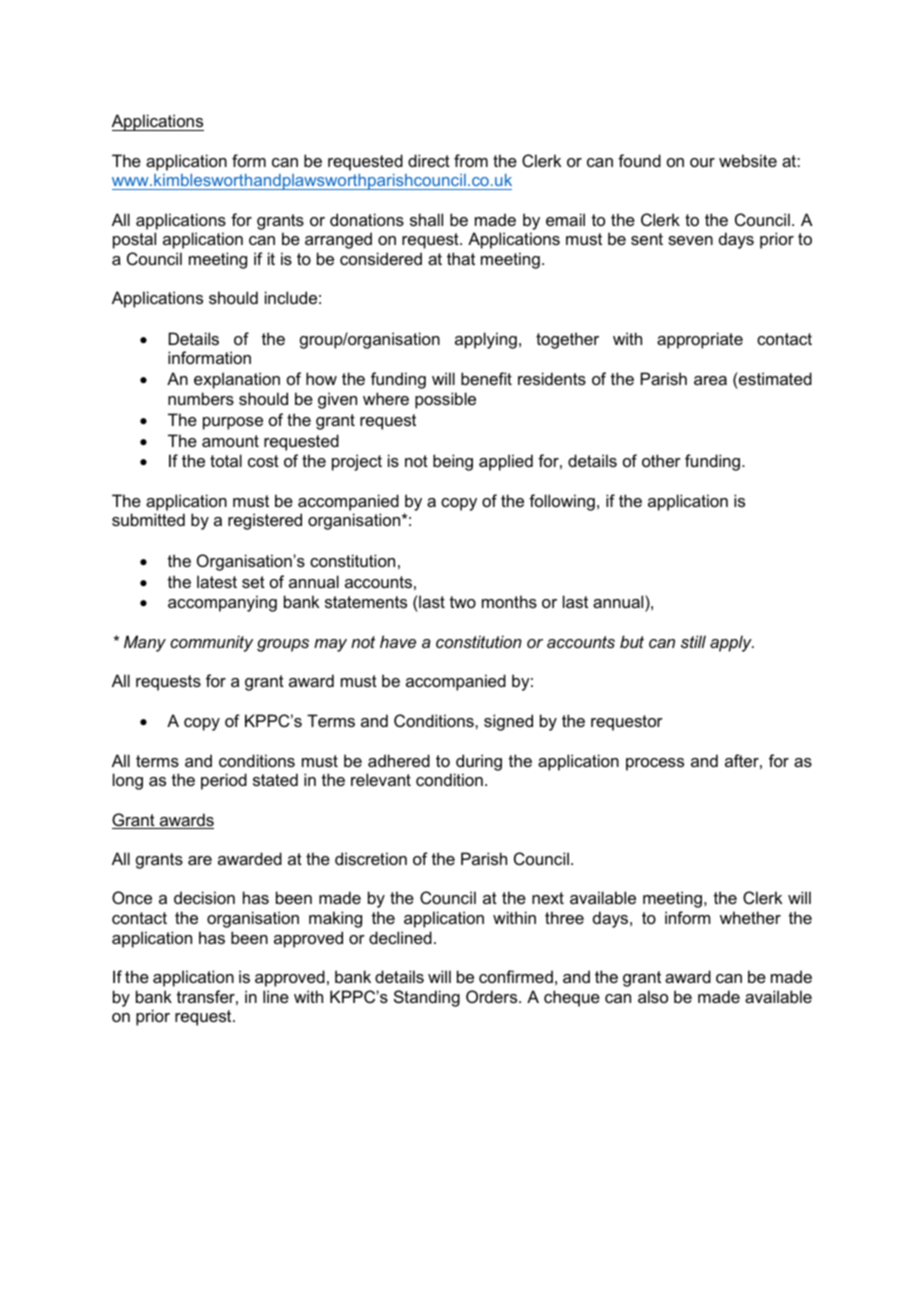  I want to click on still, so click(693, 641).
